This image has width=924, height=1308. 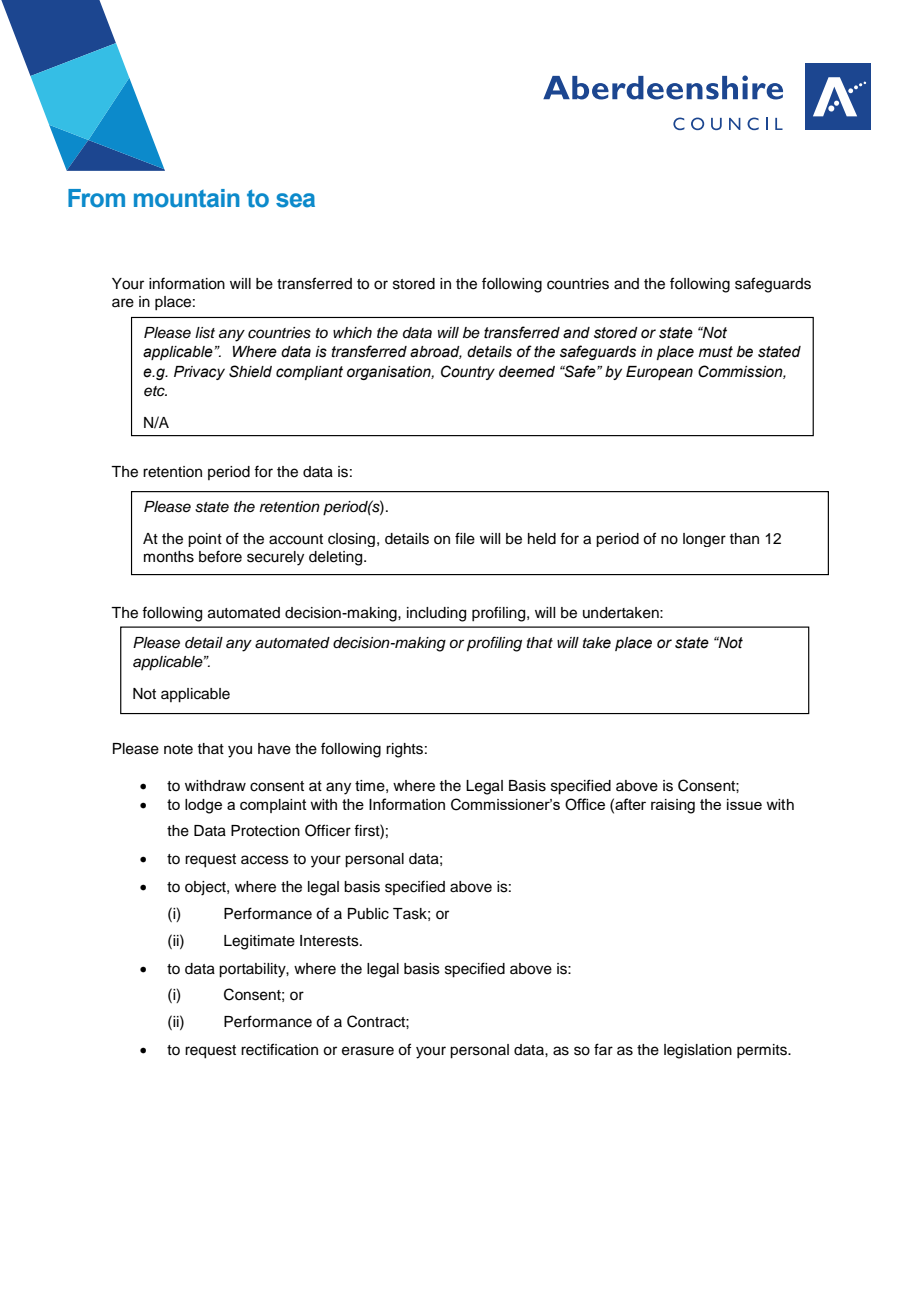 What do you see at coordinates (704, 540) in the image?
I see `longer` at bounding box center [704, 540].
